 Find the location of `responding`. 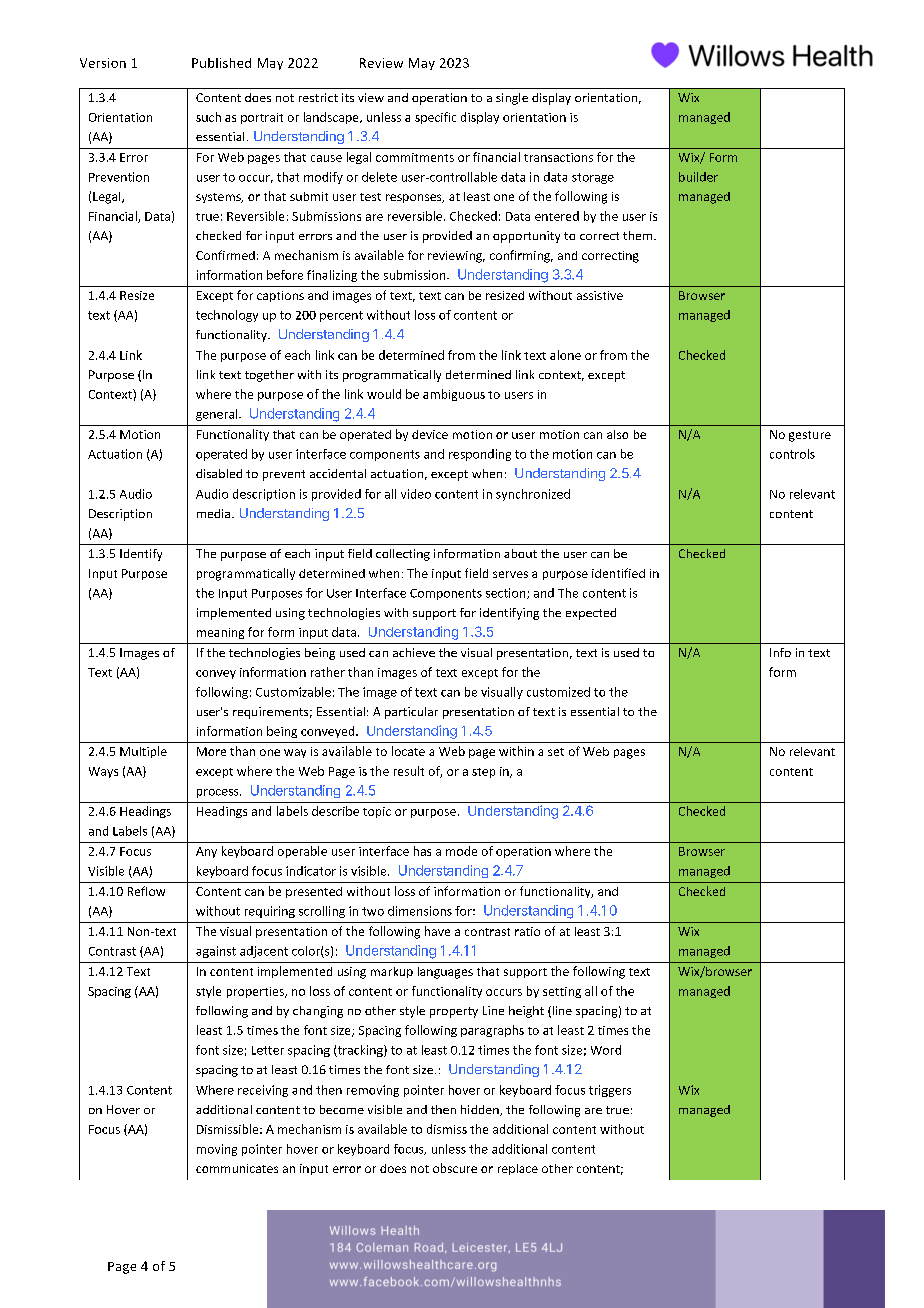

responding is located at coordinates (480, 455).
